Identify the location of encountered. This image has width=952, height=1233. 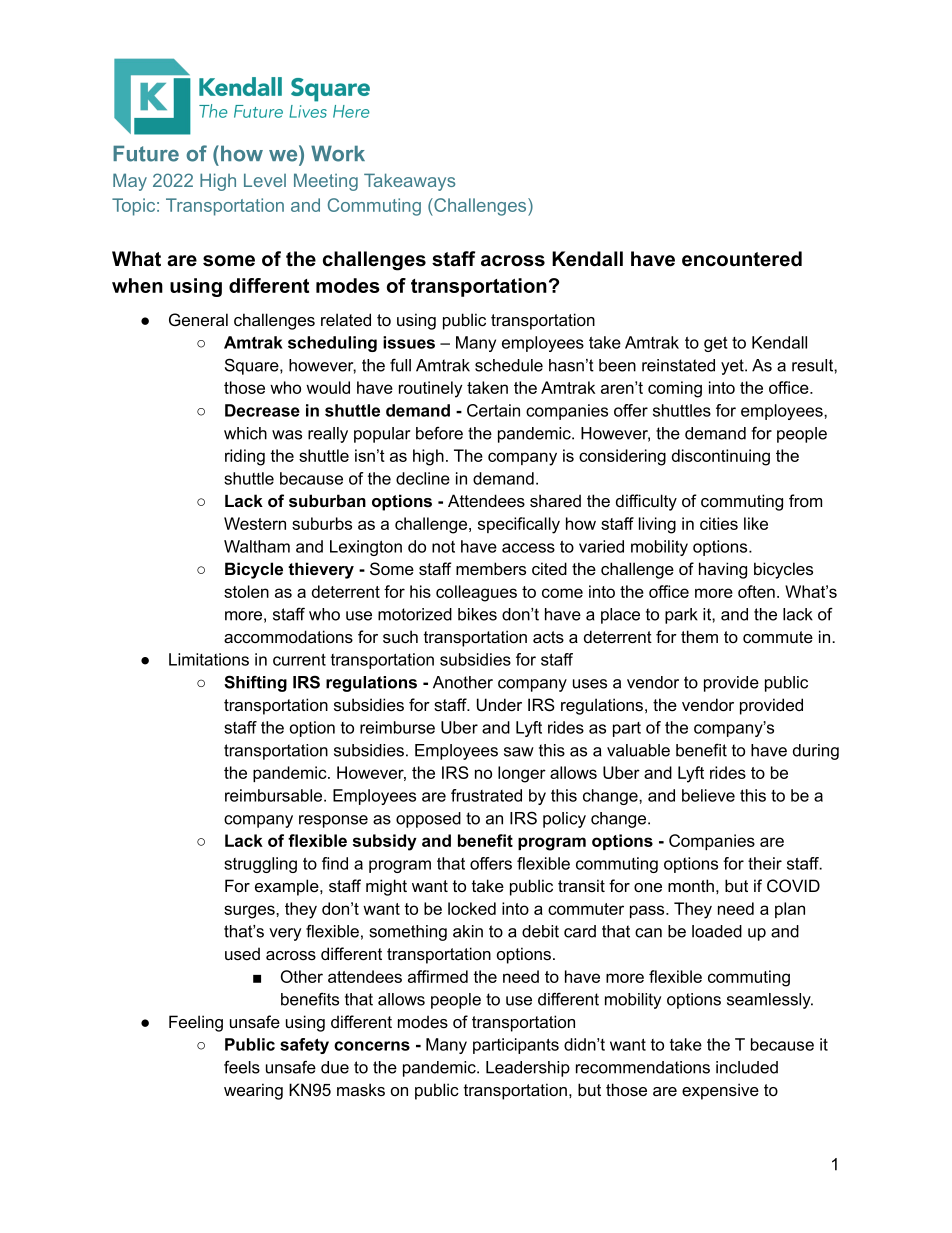
(742, 259).
